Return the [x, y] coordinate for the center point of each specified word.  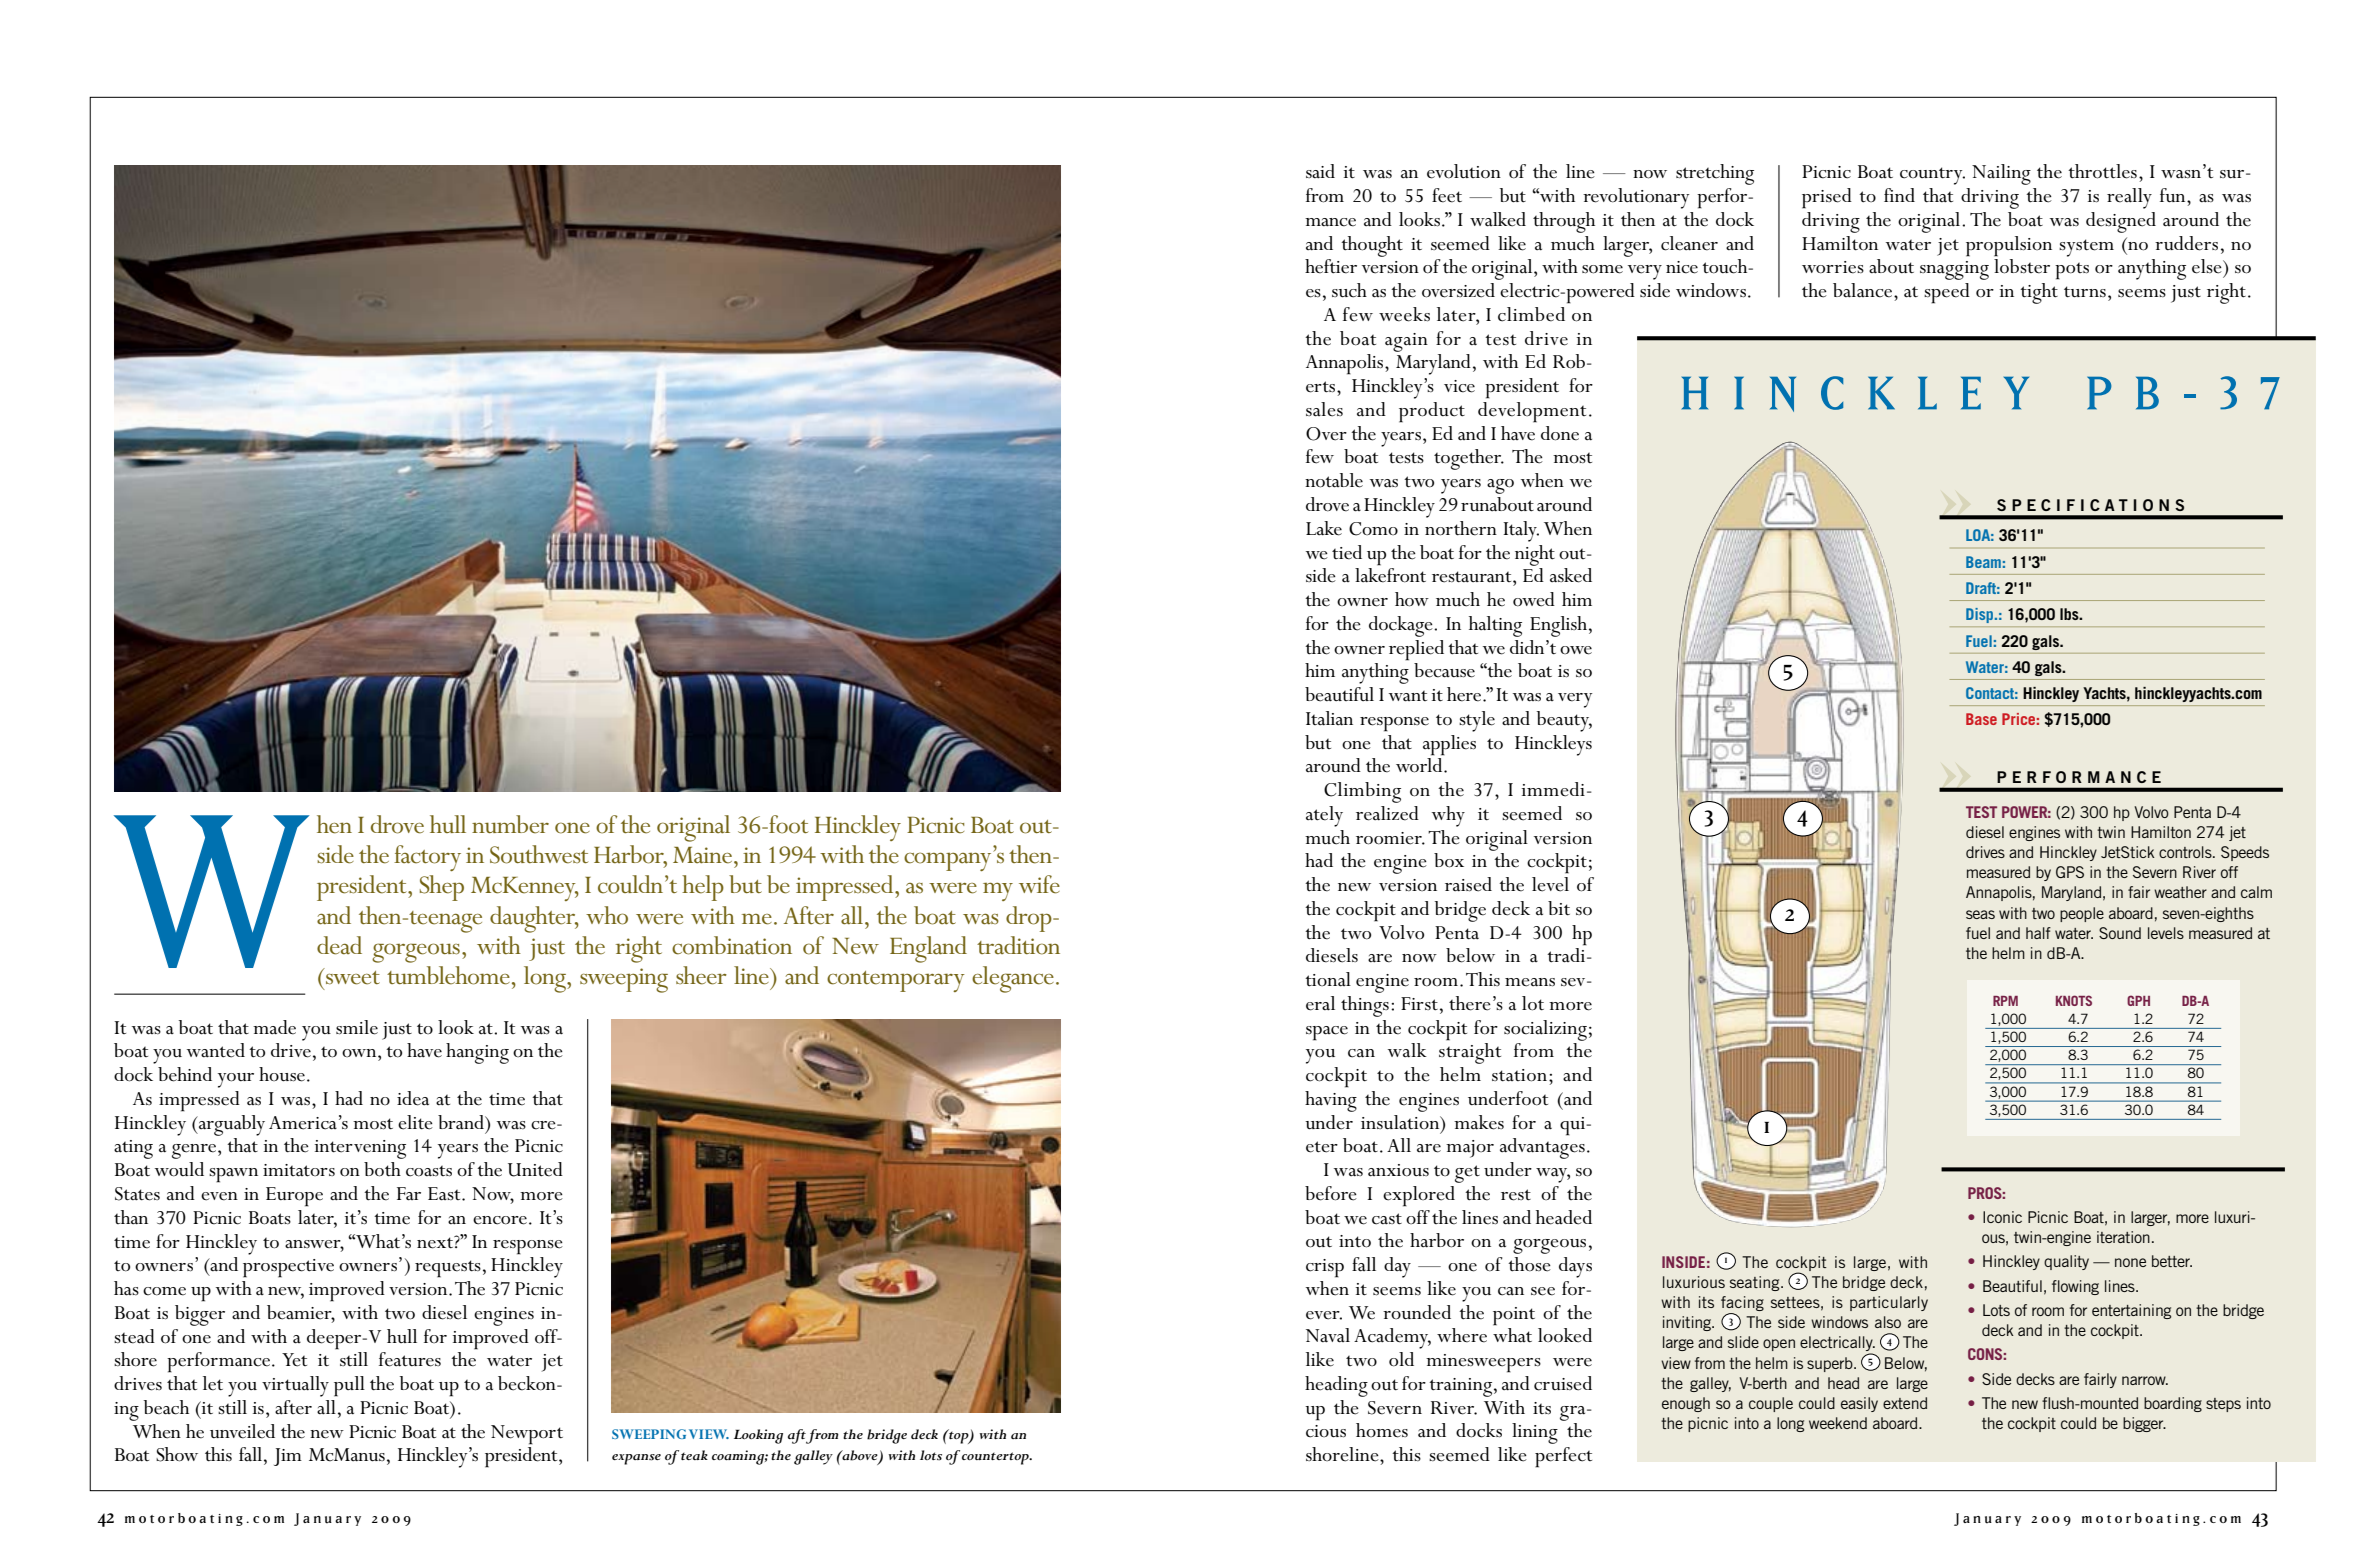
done [1560, 433]
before [1331, 1193]
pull [349, 1386]
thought [1372, 246]
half [2038, 933]
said [1320, 171]
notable [1334, 480]
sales [1324, 409]
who [607, 915]
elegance [1013, 979]
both [382, 1169]
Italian [1329, 718]
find [1899, 195]
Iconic [2002, 1217]
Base [1981, 719]
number [510, 824]
